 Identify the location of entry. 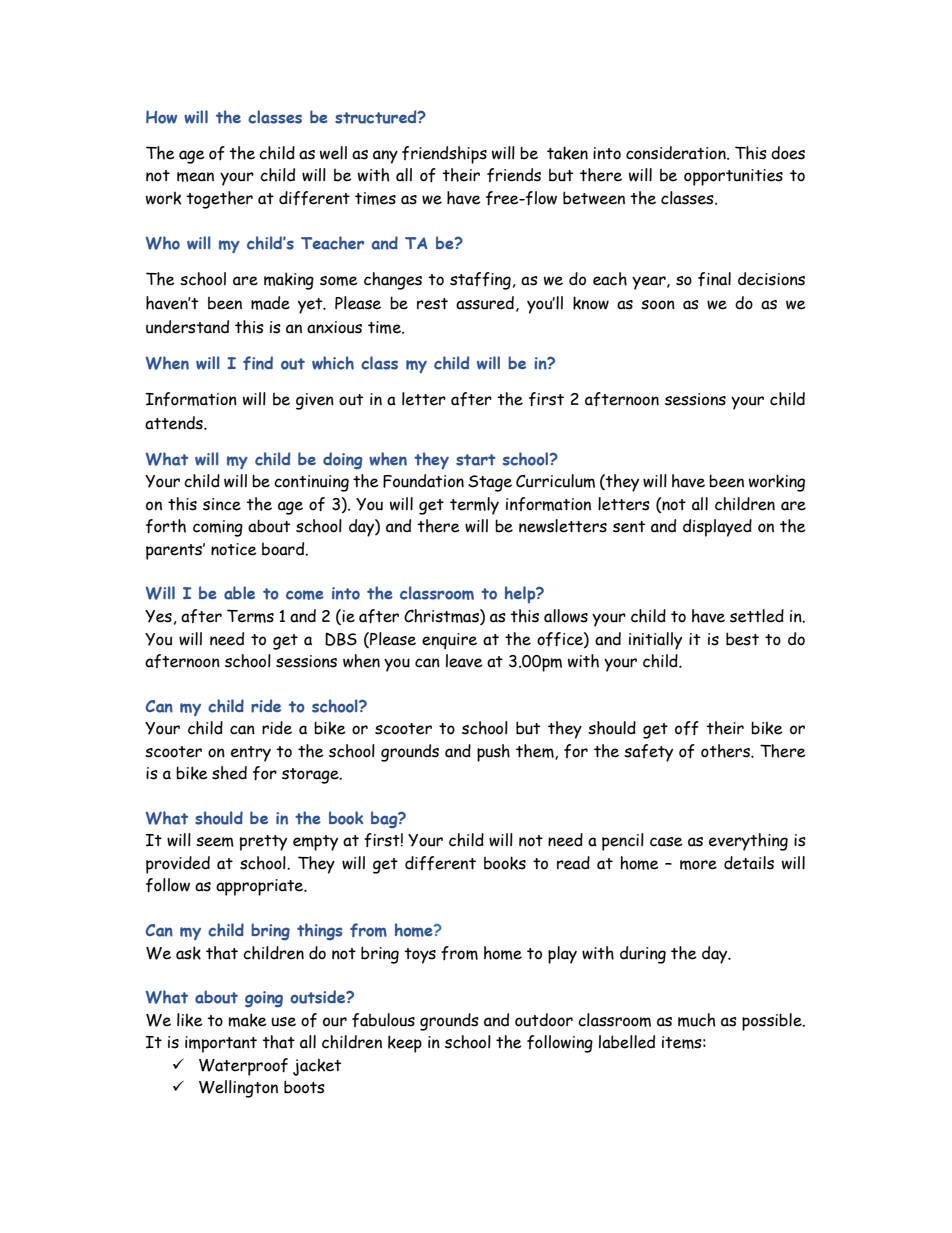
(251, 754).
